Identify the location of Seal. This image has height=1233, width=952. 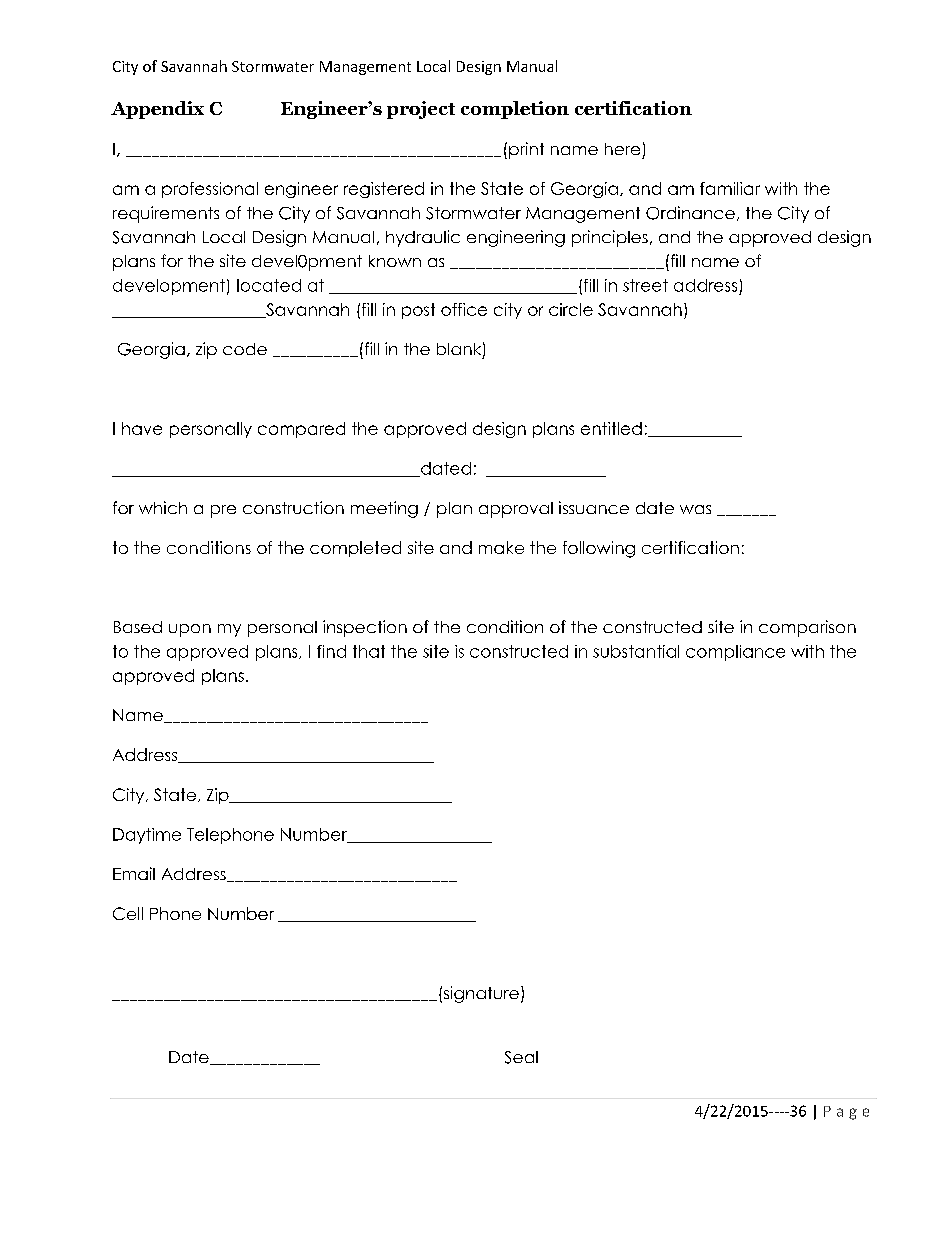
(521, 1057).
